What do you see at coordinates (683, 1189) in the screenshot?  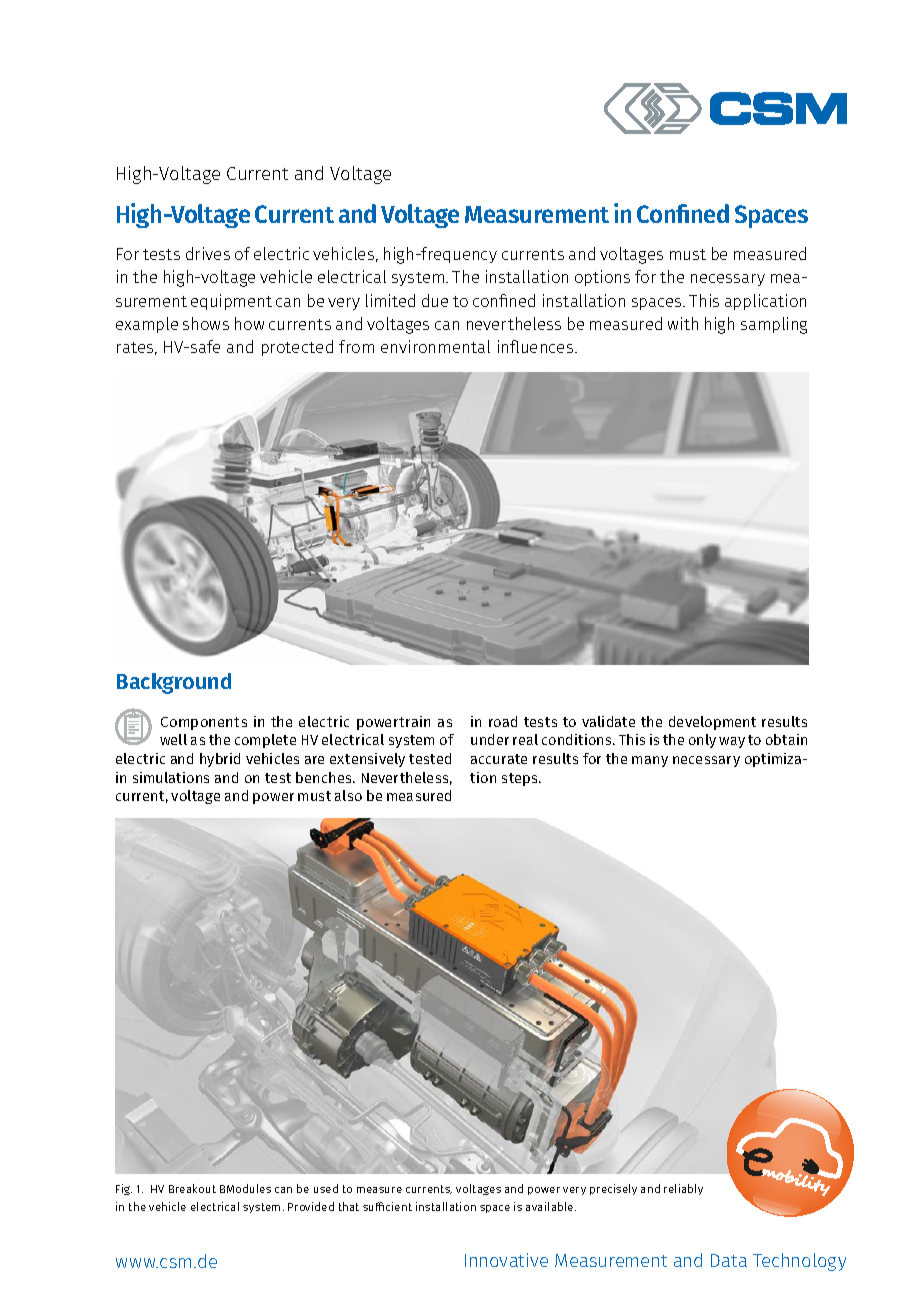 I see `reliably` at bounding box center [683, 1189].
